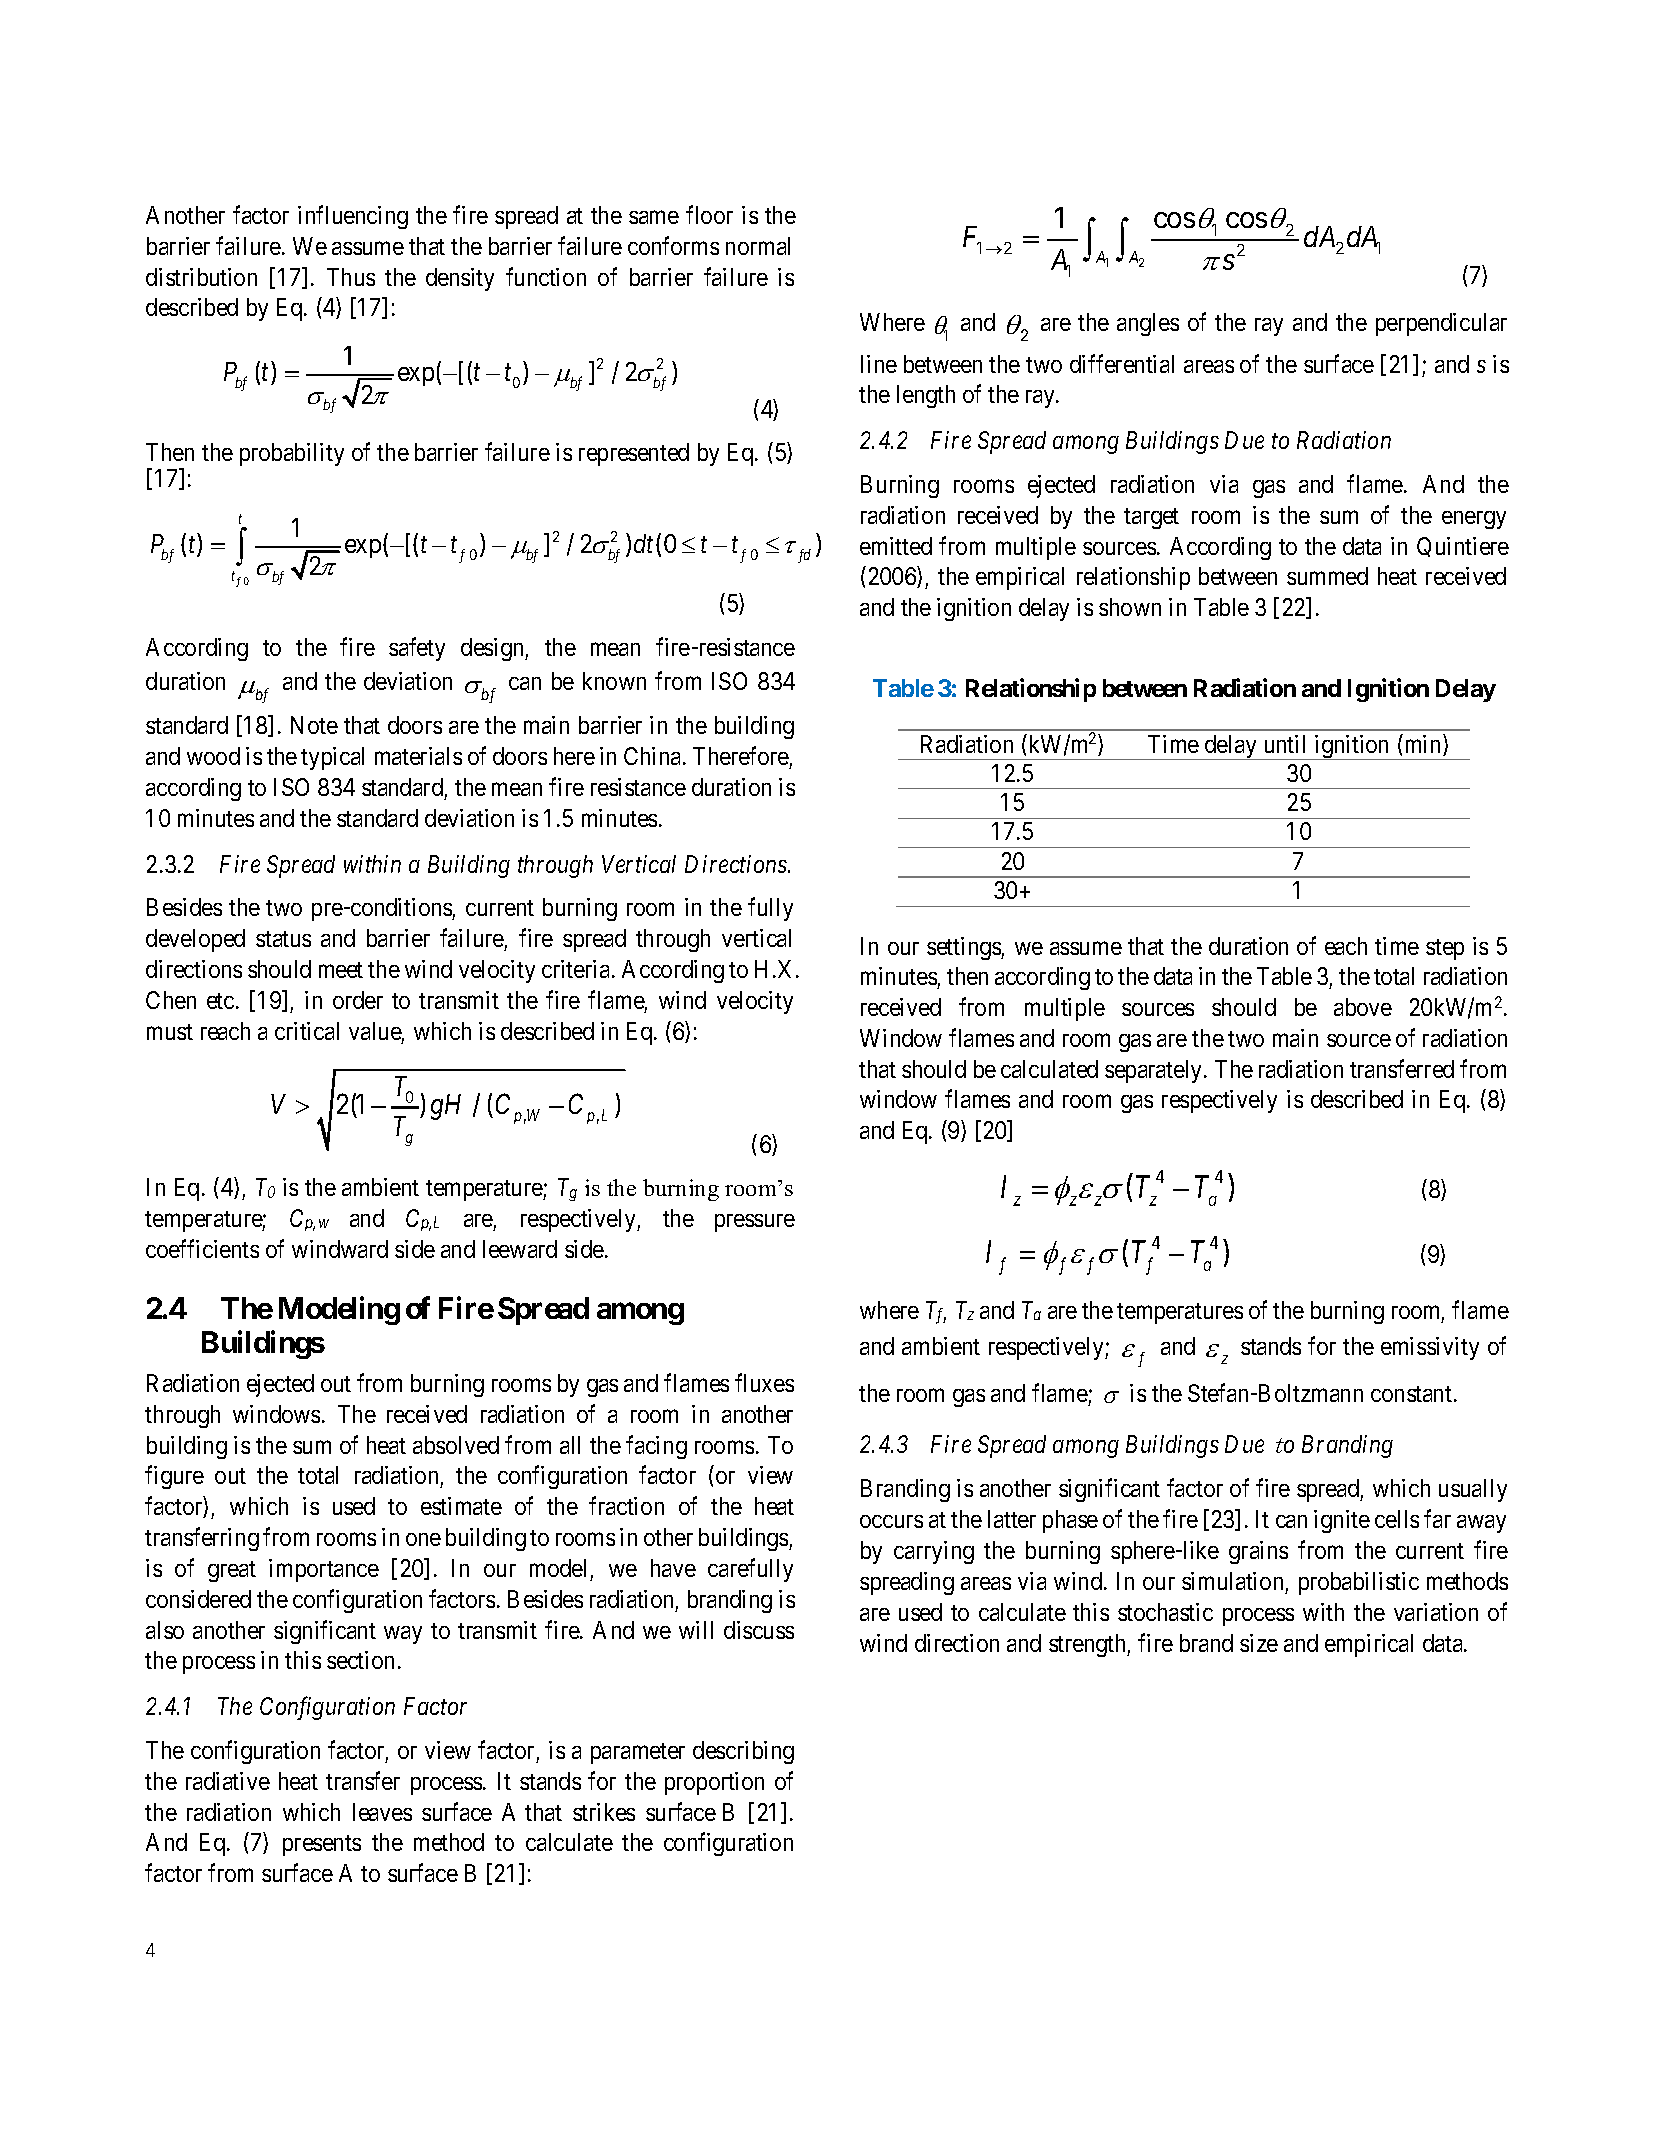 This page has height=2141, width=1654. I want to click on leaves, so click(382, 1812).
